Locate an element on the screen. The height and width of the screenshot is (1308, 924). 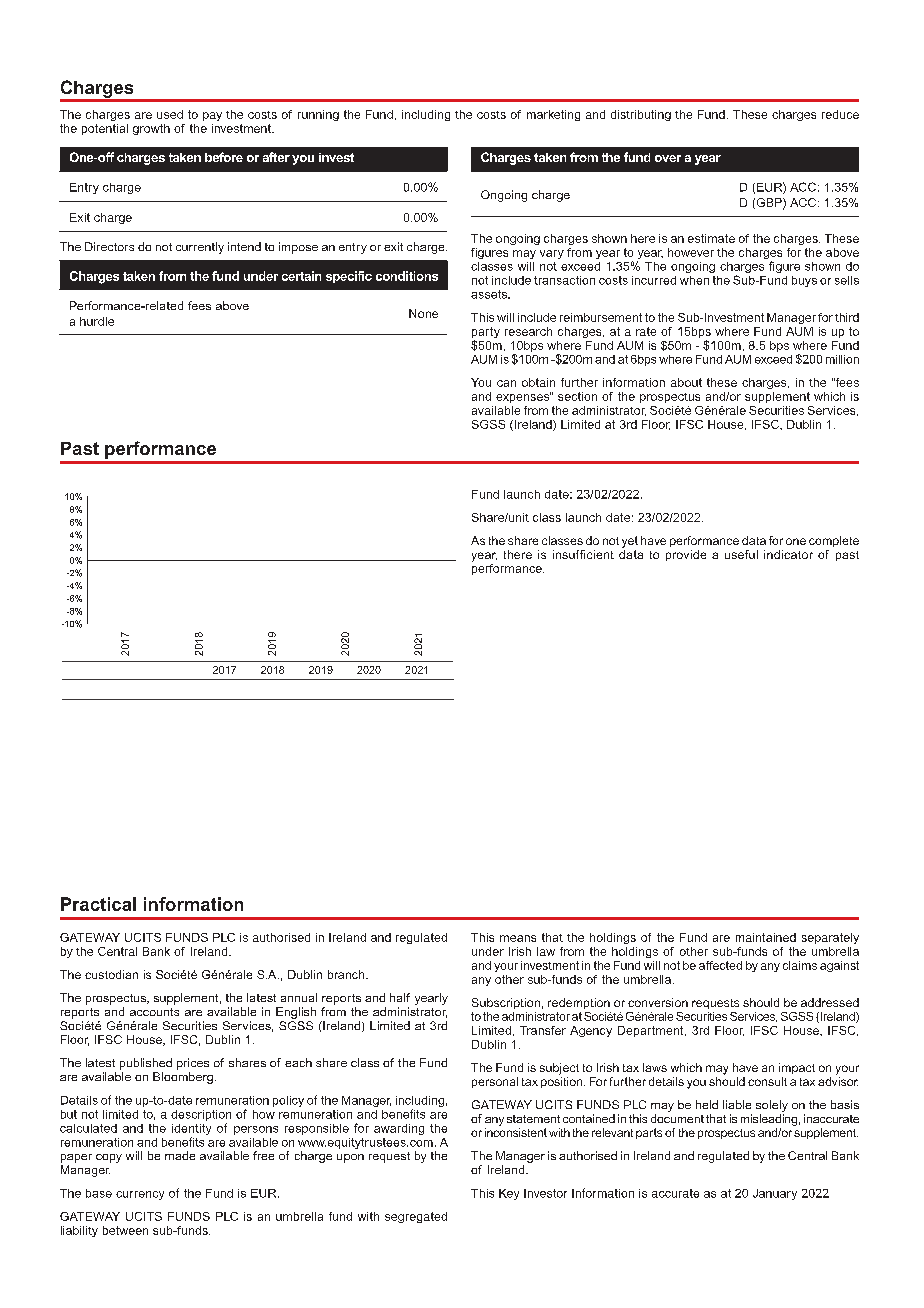
January is located at coordinates (775, 1194).
